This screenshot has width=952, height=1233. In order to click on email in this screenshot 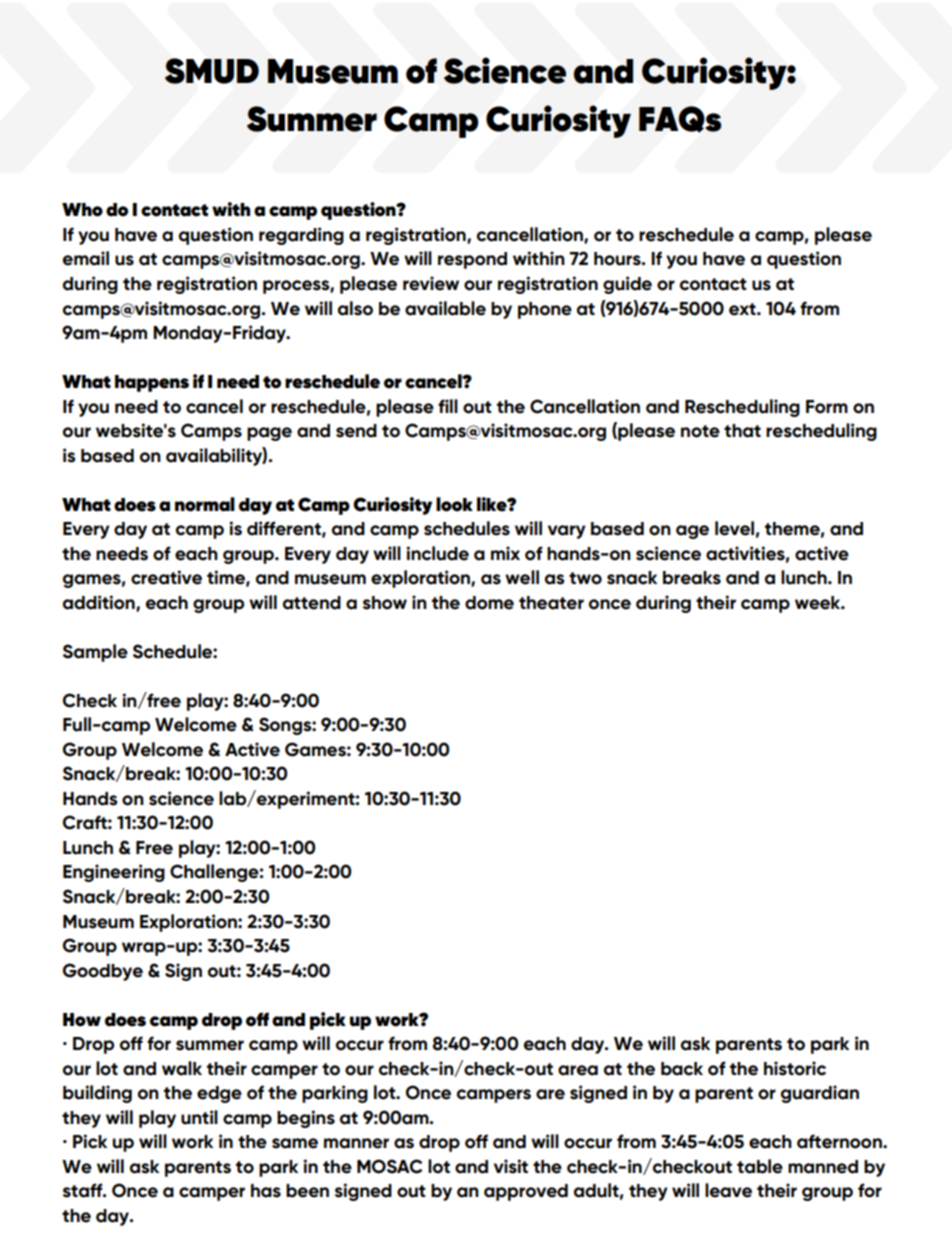, I will do `click(86, 258)`.
